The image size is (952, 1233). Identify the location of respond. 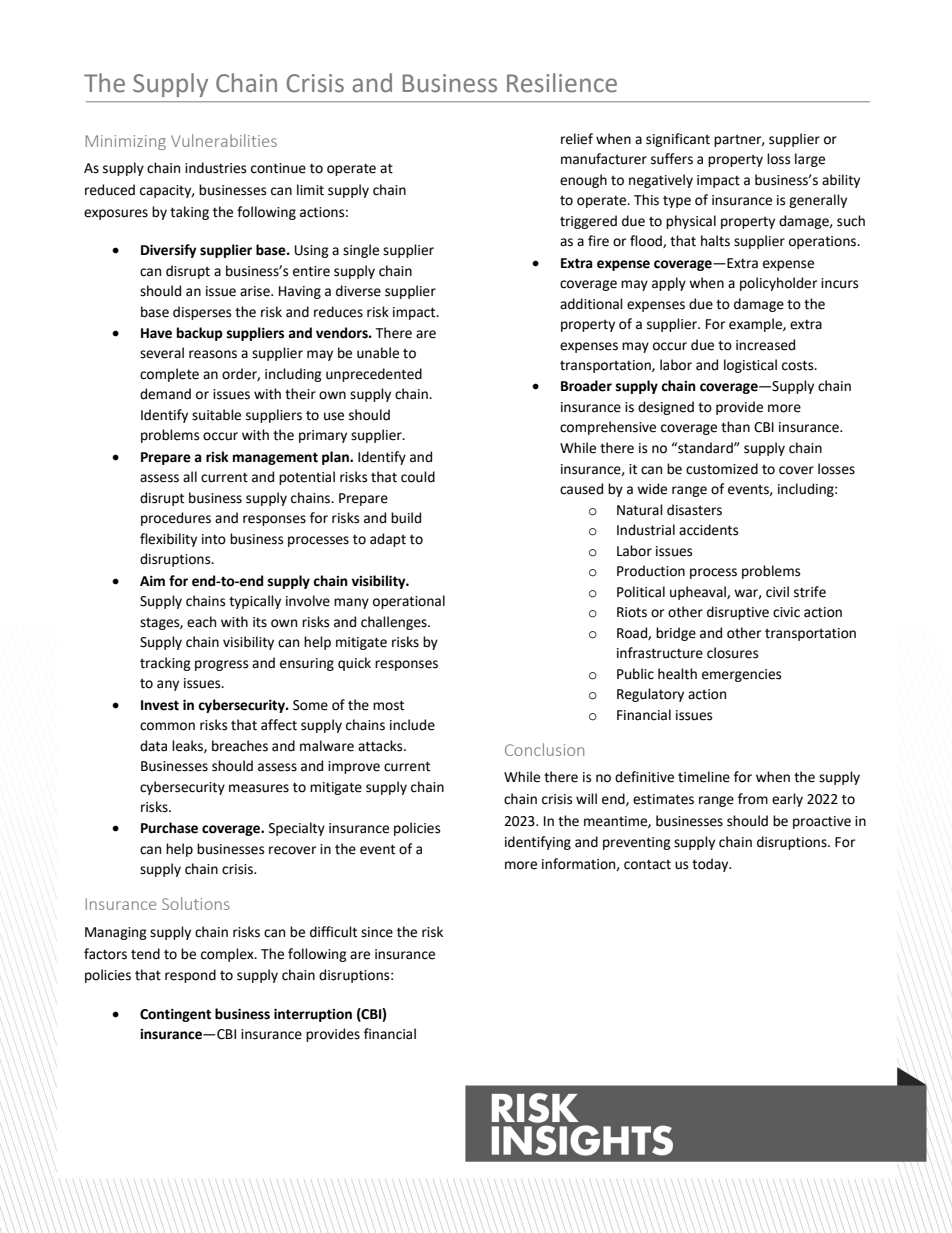
(190, 976).
